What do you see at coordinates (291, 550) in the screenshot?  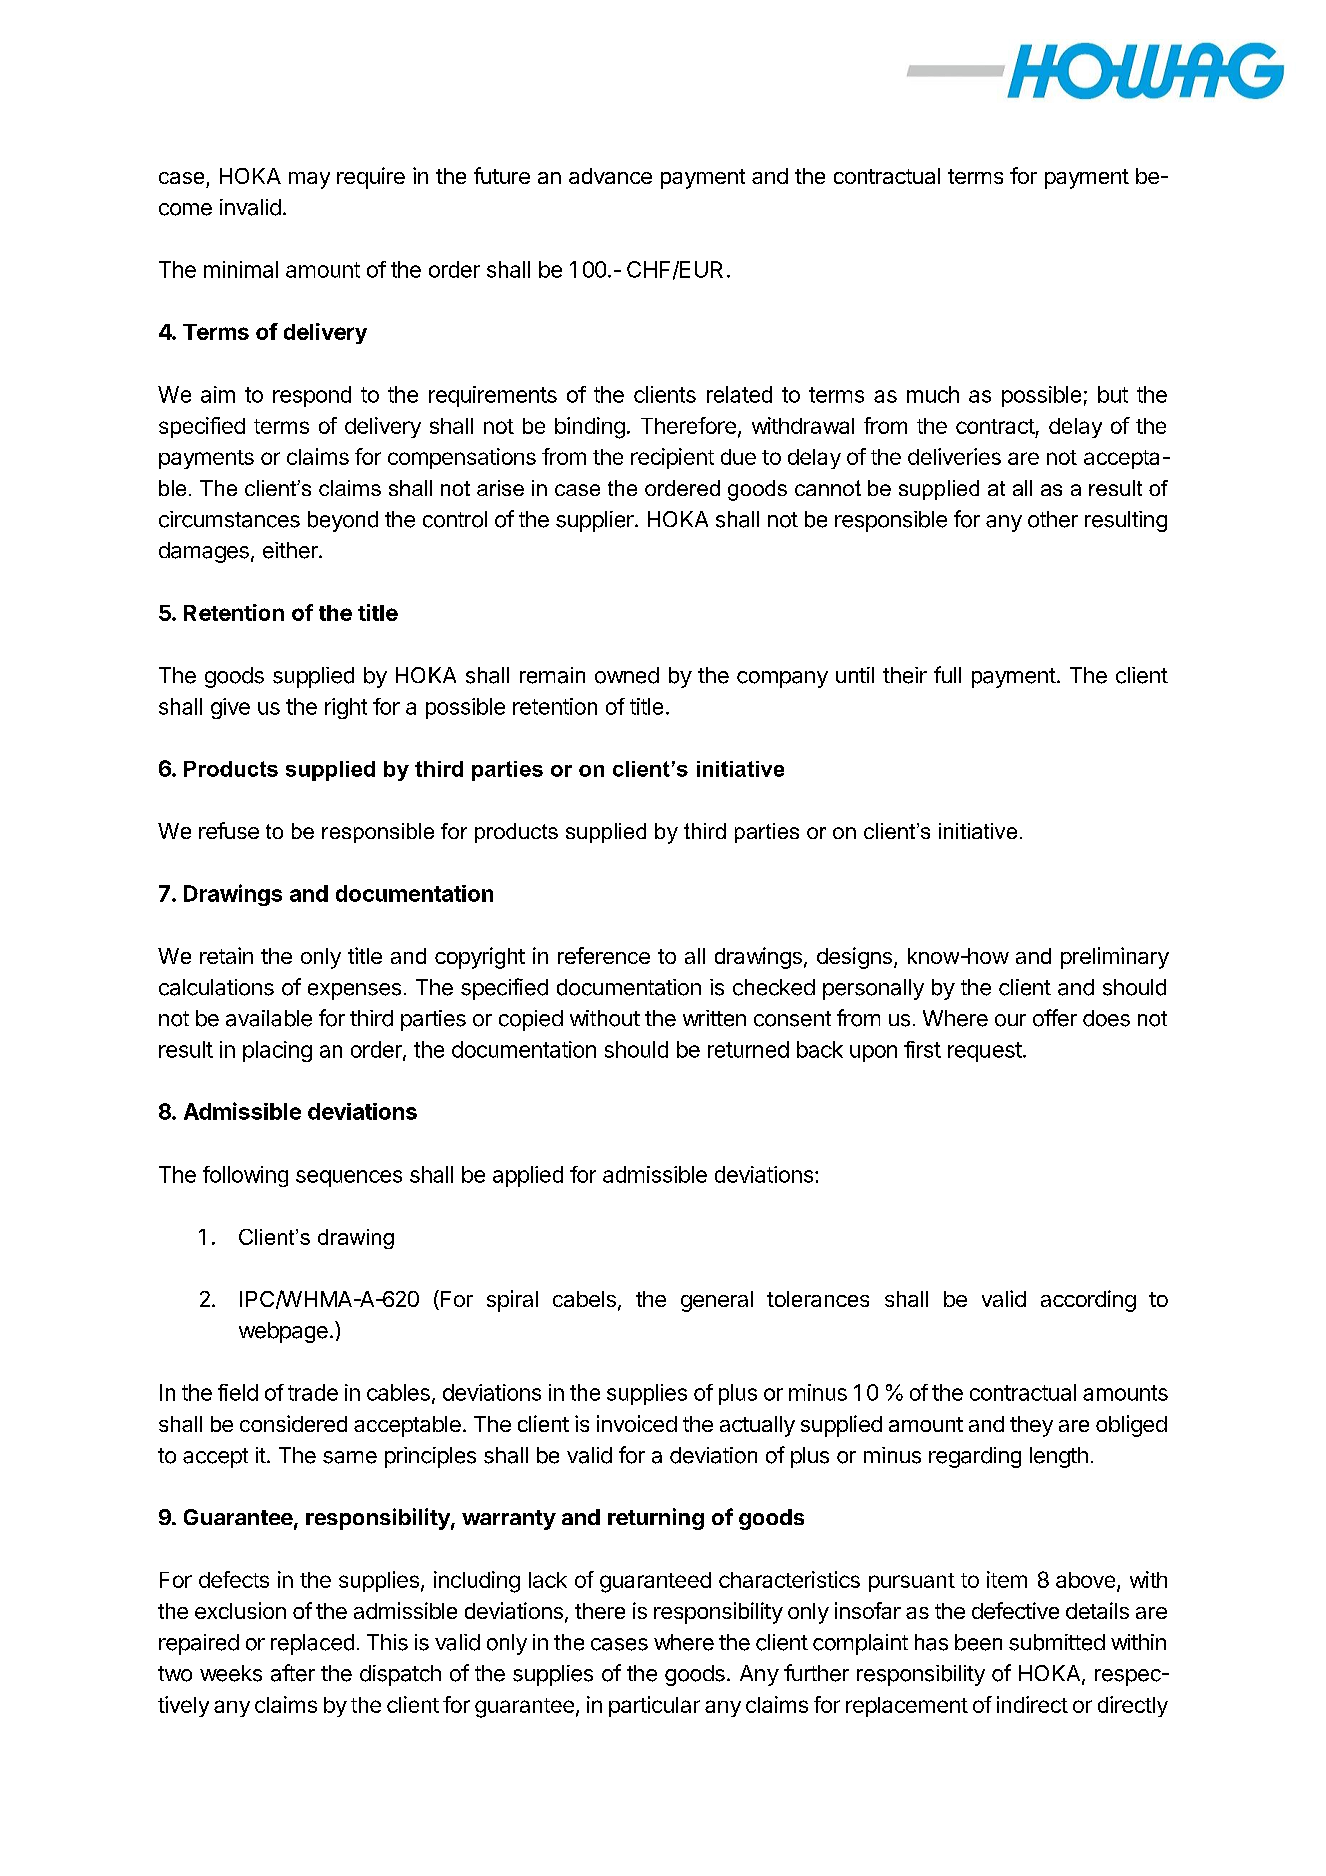 I see `either` at bounding box center [291, 550].
